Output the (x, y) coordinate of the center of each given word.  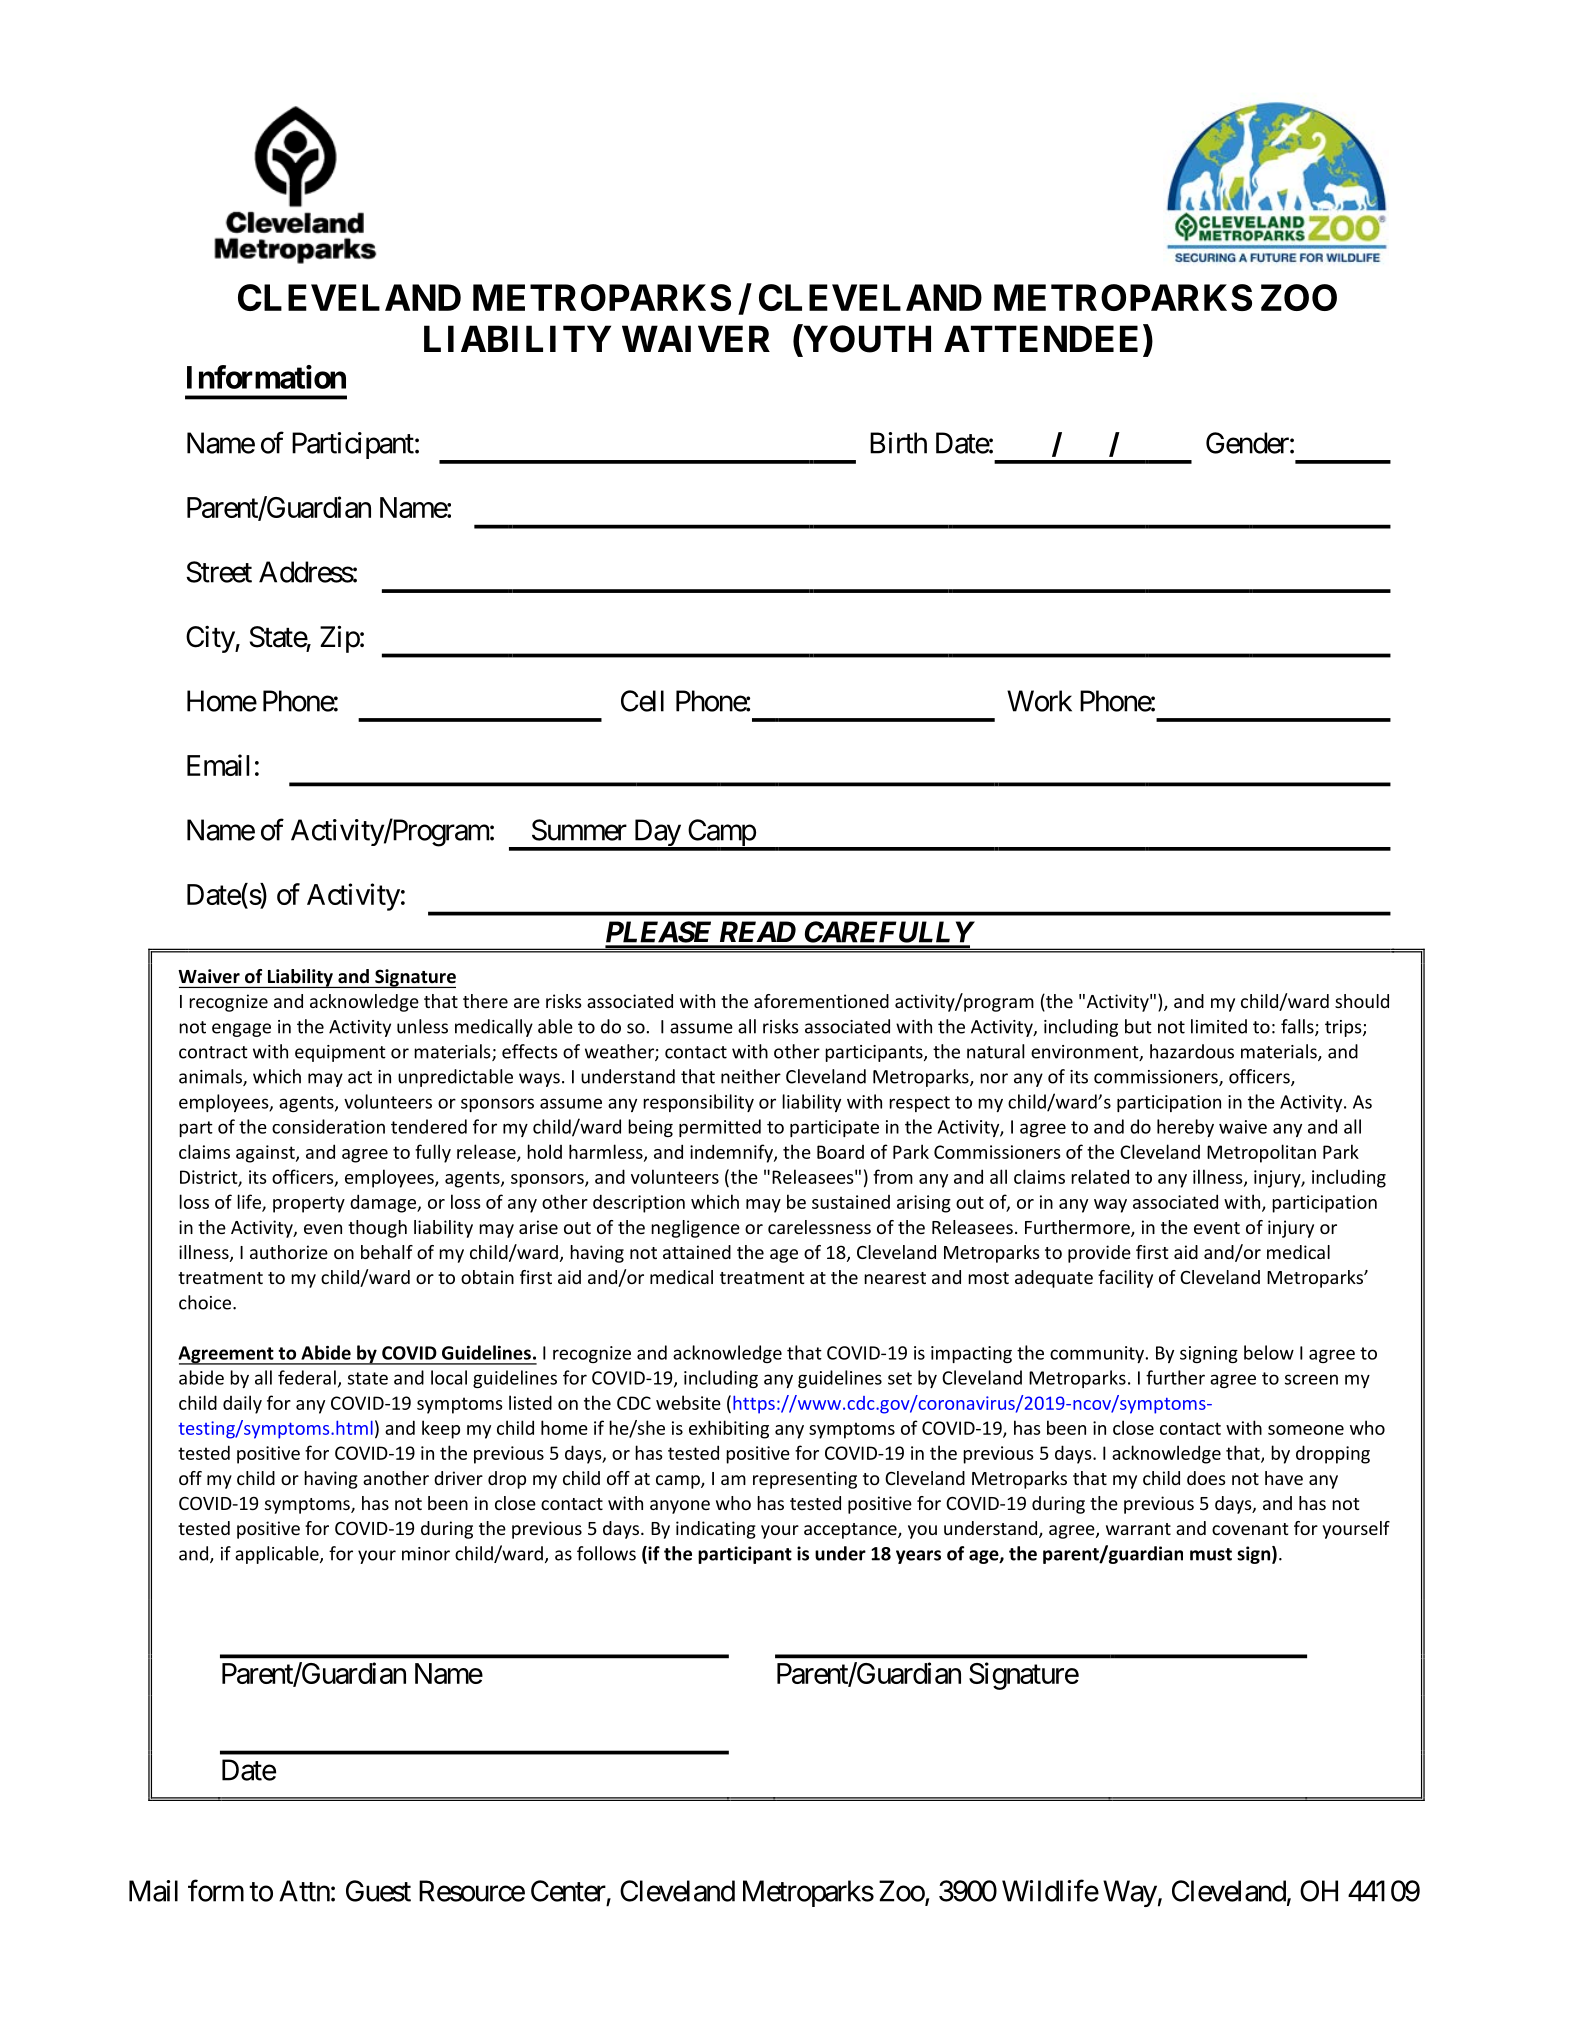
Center (568, 1891)
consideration (328, 1126)
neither (751, 1076)
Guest (378, 1891)
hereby (1185, 1128)
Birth (898, 443)
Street (219, 572)
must (1211, 1554)
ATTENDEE (1041, 338)
